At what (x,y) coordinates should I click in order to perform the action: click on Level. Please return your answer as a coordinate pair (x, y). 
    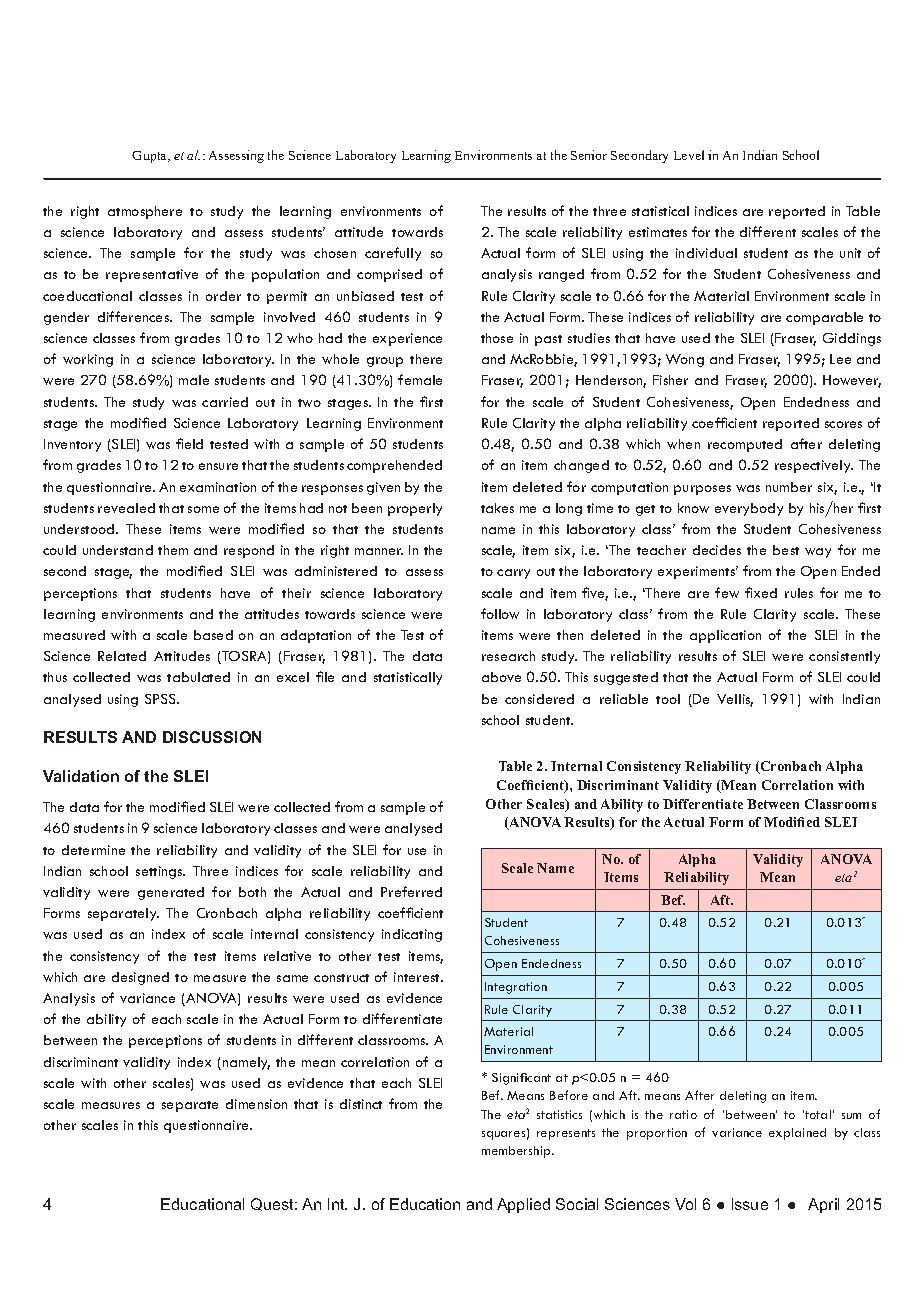
    Looking at the image, I should click on (689, 155).
